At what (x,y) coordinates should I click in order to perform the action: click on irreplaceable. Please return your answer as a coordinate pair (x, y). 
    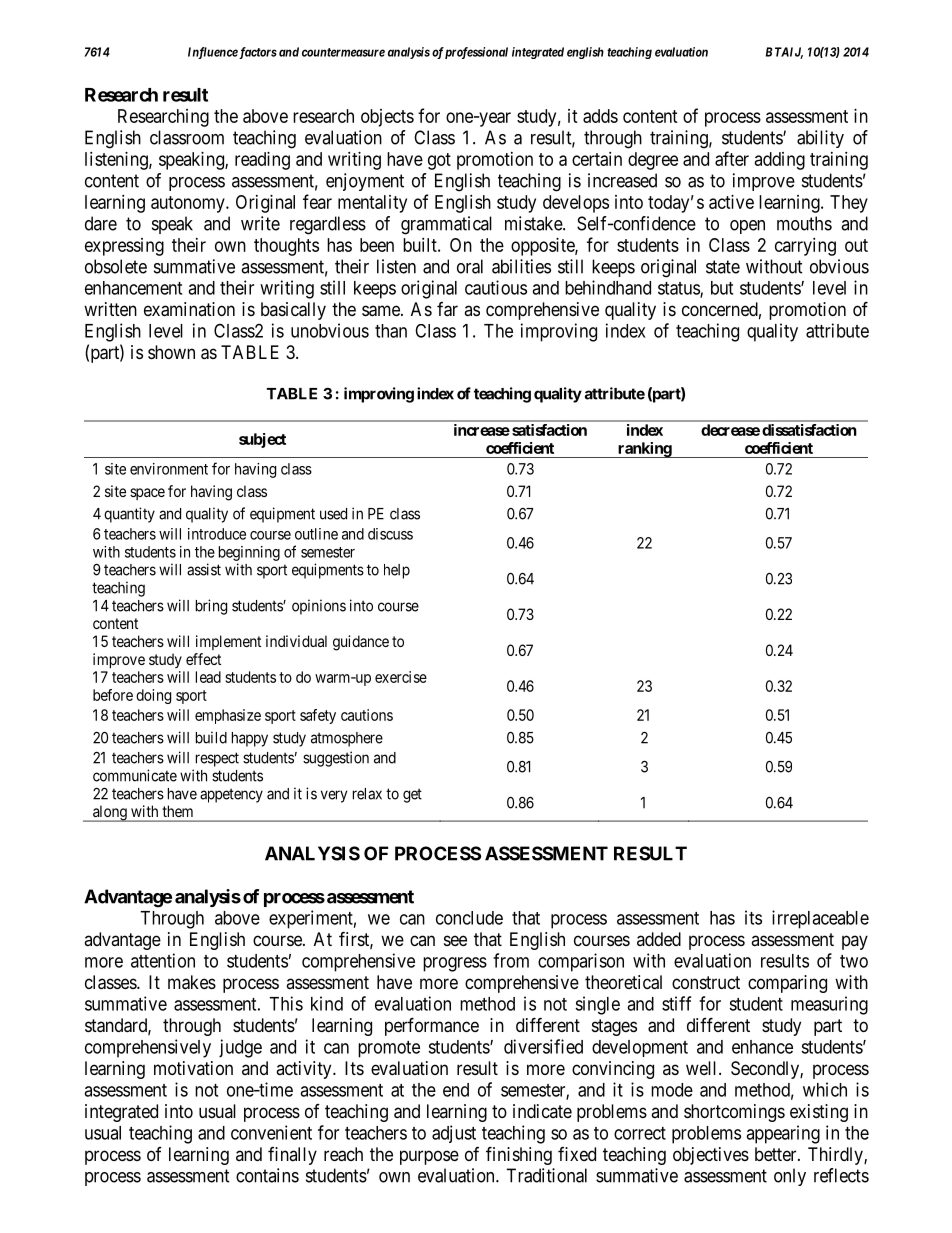
    Looking at the image, I should click on (820, 919).
